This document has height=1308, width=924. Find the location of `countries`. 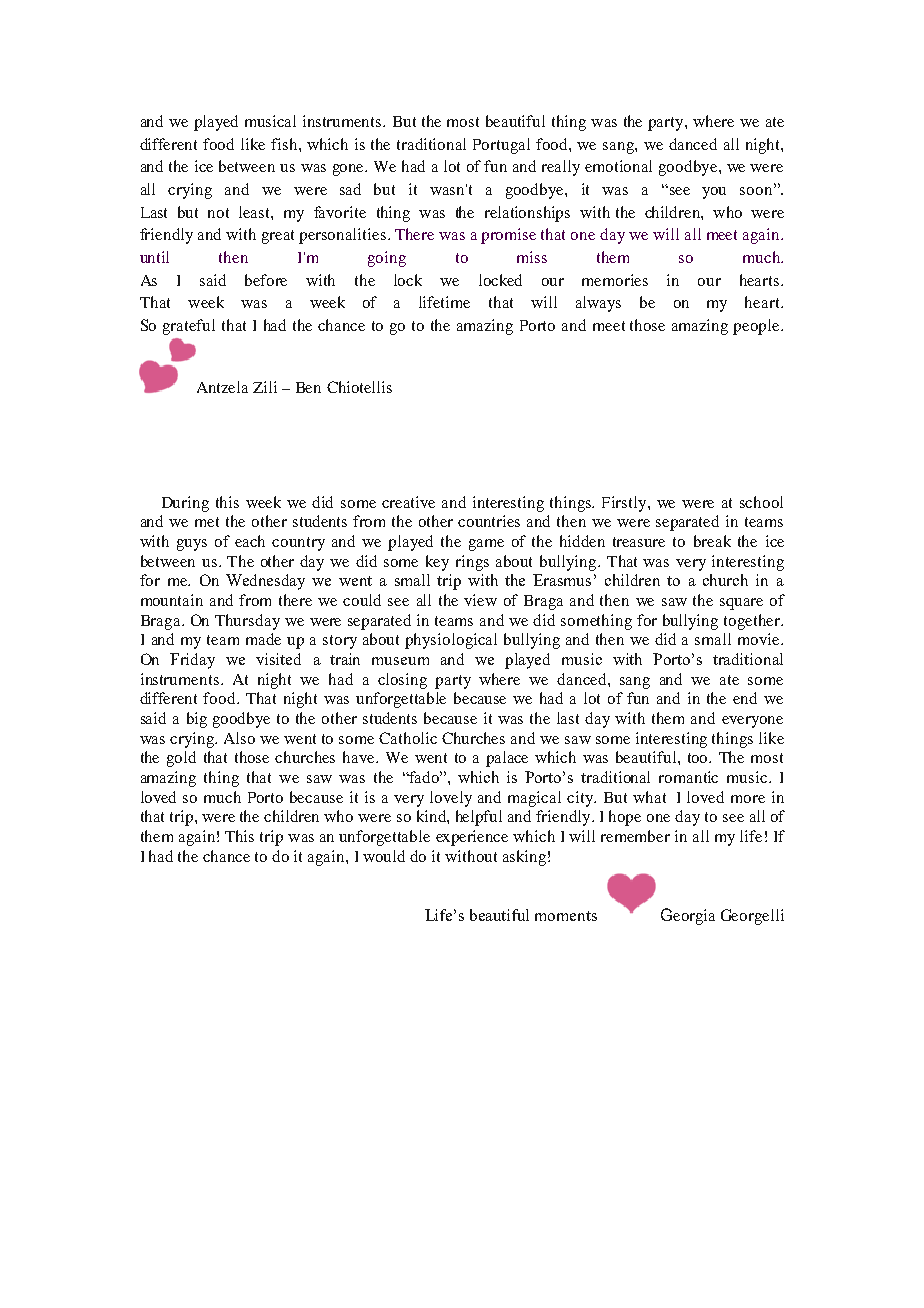

countries is located at coordinates (489, 521).
